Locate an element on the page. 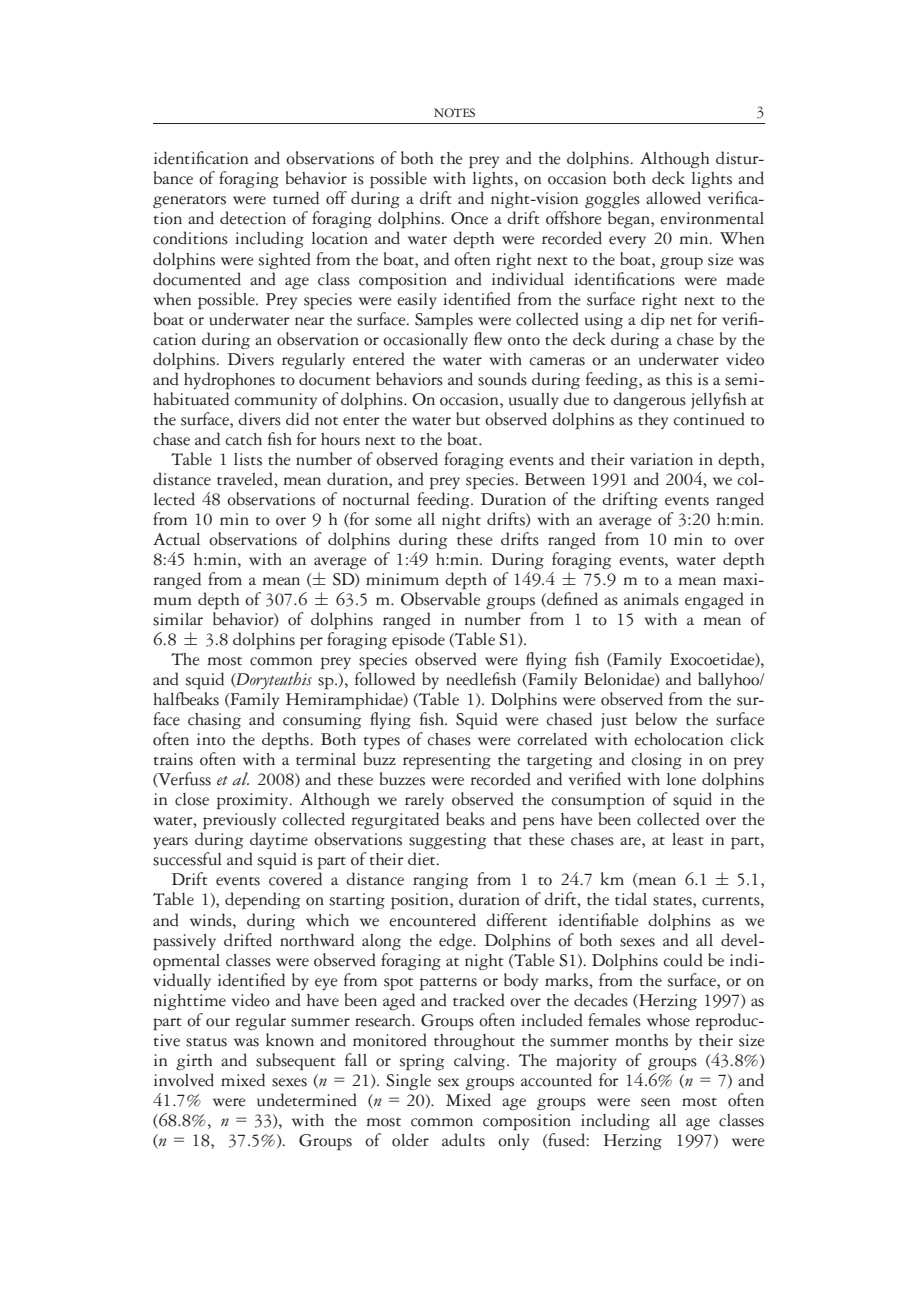 The height and width of the page is (1316, 904). involved is located at coordinates (184, 1080).
